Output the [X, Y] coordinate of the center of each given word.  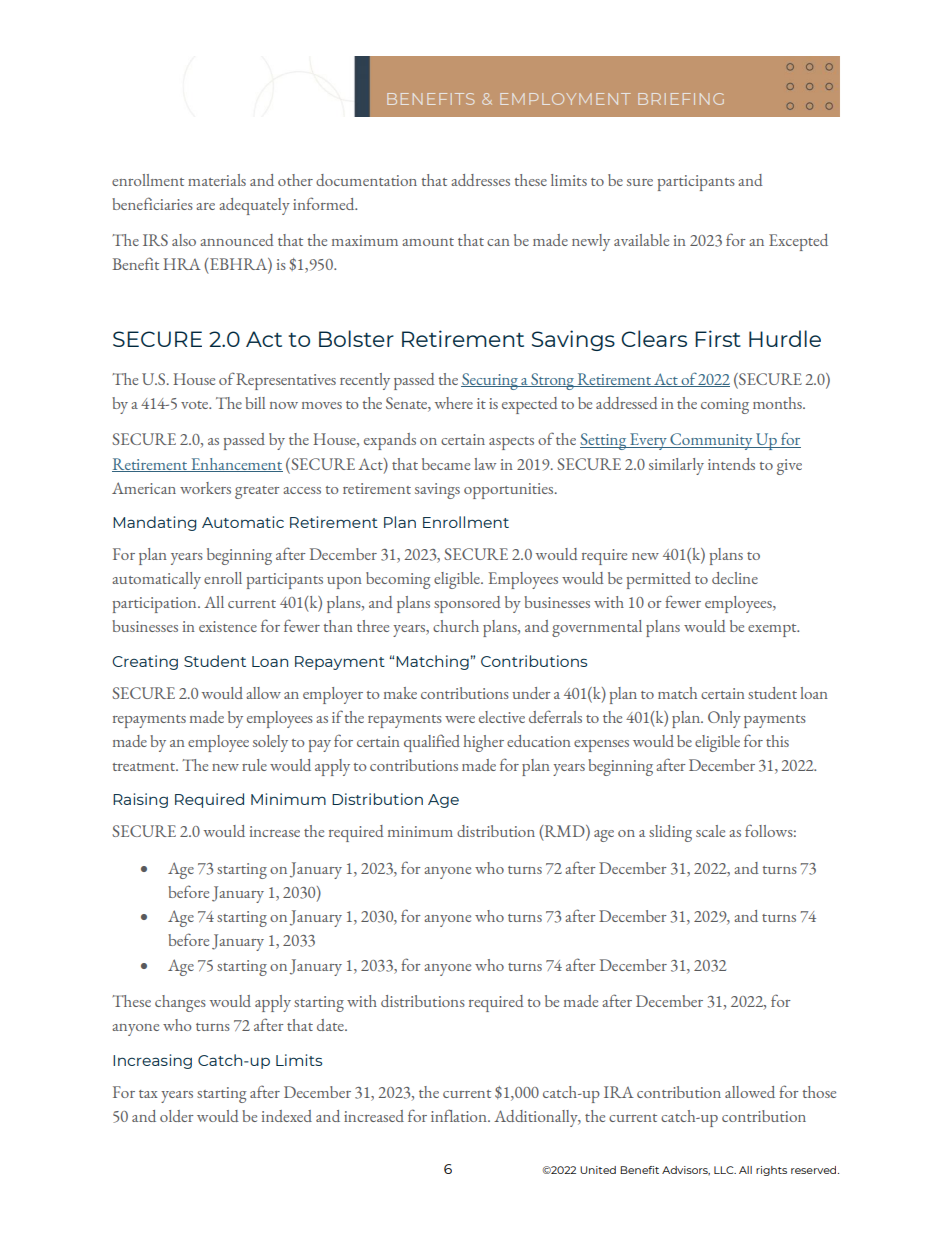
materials [217, 180]
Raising [140, 800]
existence [228, 626]
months [778, 403]
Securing [490, 381]
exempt [773, 630]
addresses [480, 180]
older [177, 1116]
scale [710, 831]
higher [484, 743]
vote [196, 405]
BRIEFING [681, 99]
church [456, 626]
